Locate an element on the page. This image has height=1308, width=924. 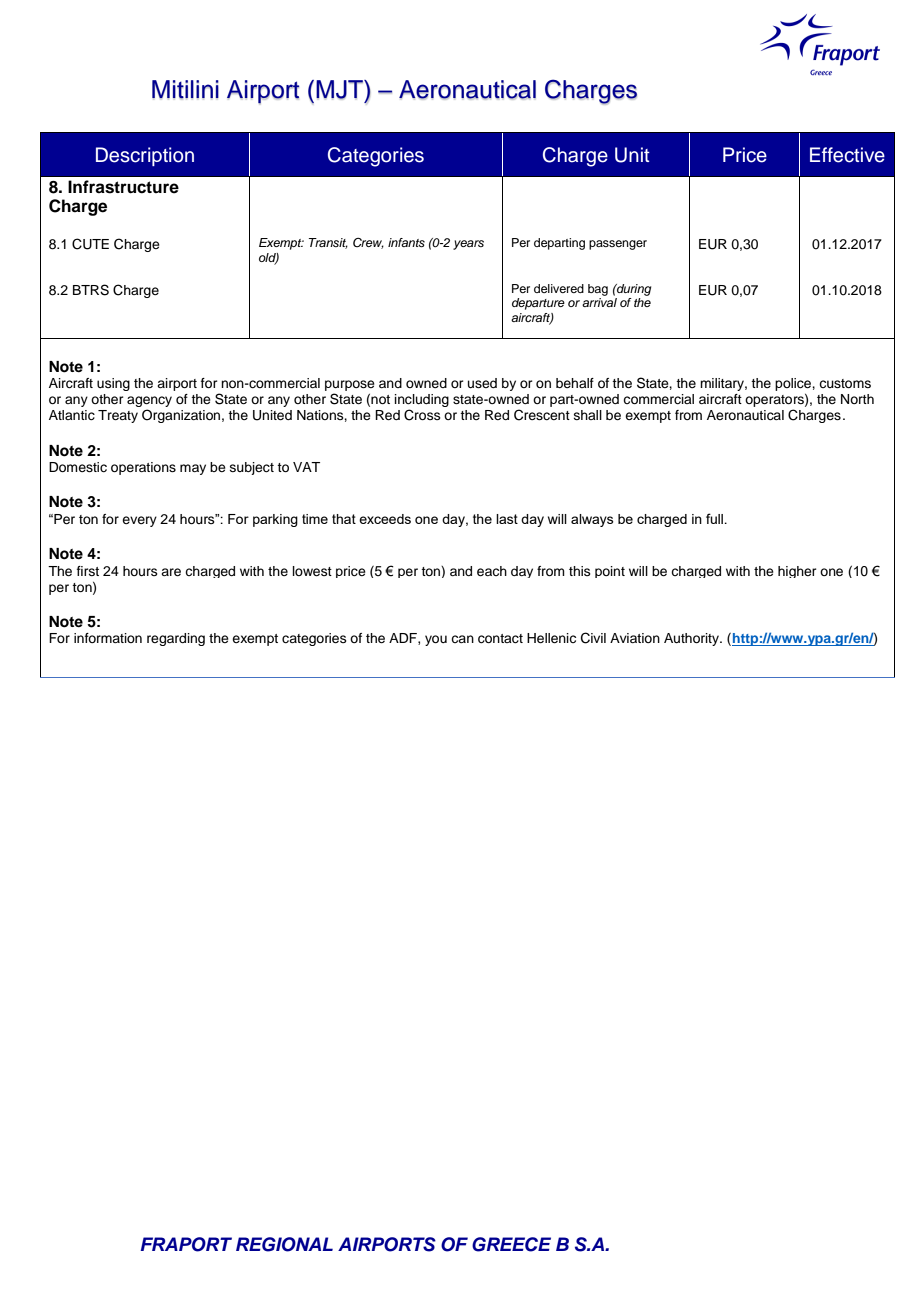
every is located at coordinates (139, 521).
